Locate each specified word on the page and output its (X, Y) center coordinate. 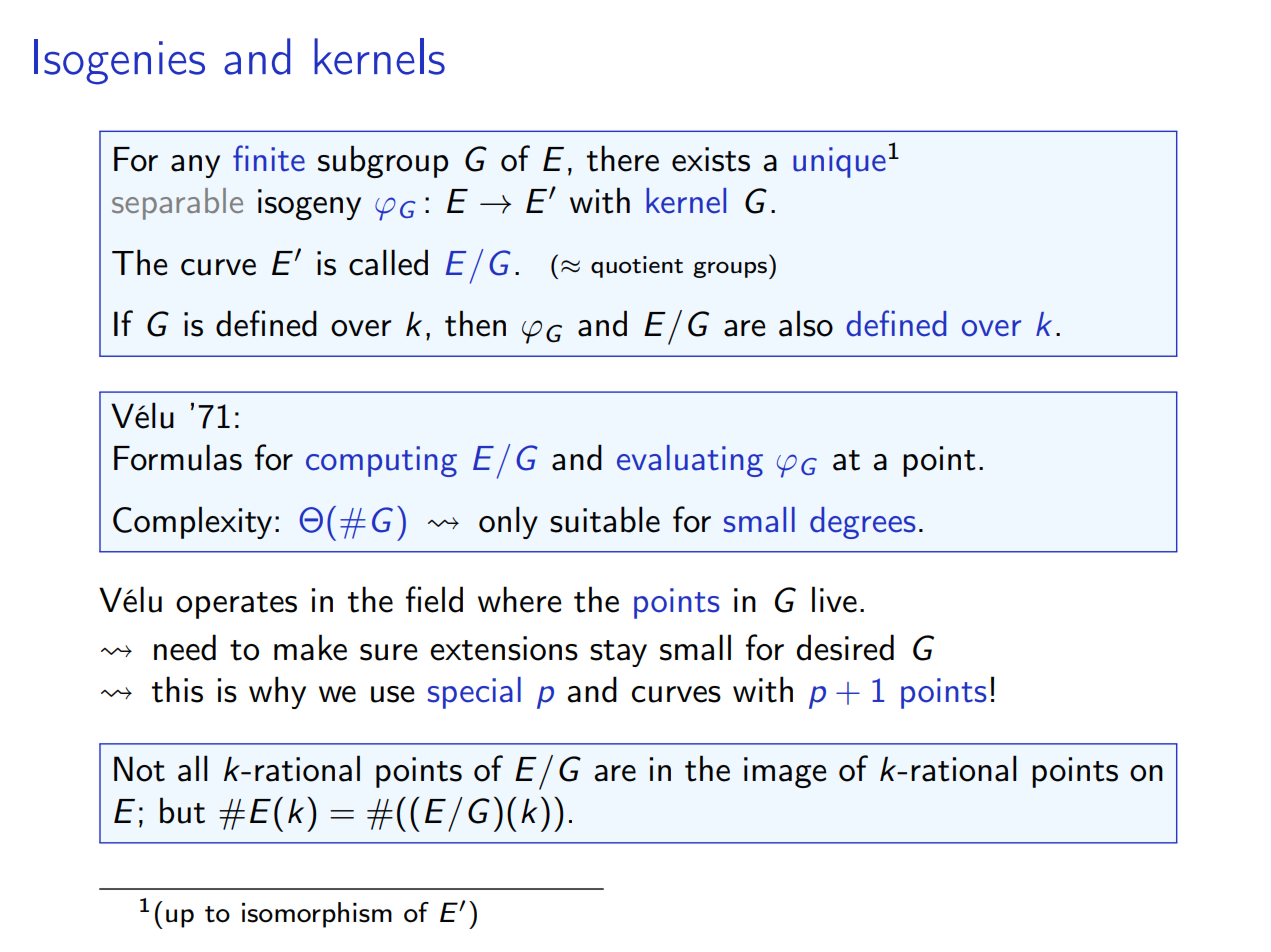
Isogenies (119, 62)
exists (711, 159)
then (475, 323)
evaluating (690, 461)
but (182, 810)
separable (177, 204)
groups (730, 269)
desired (845, 647)
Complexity (192, 522)
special (474, 693)
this (177, 689)
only (508, 522)
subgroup (383, 161)
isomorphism (317, 915)
